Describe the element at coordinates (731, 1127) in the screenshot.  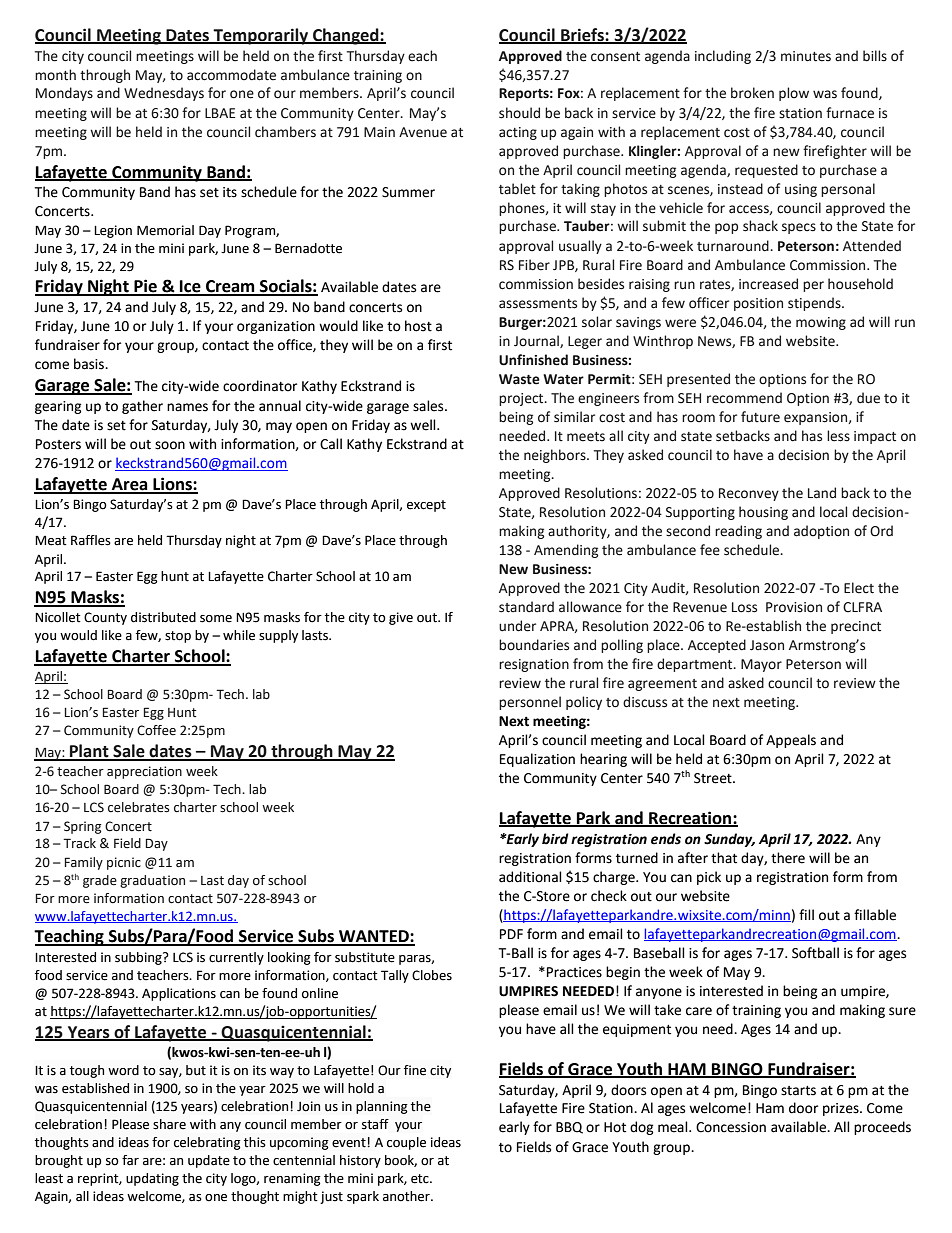
I see `Concession` at that location.
